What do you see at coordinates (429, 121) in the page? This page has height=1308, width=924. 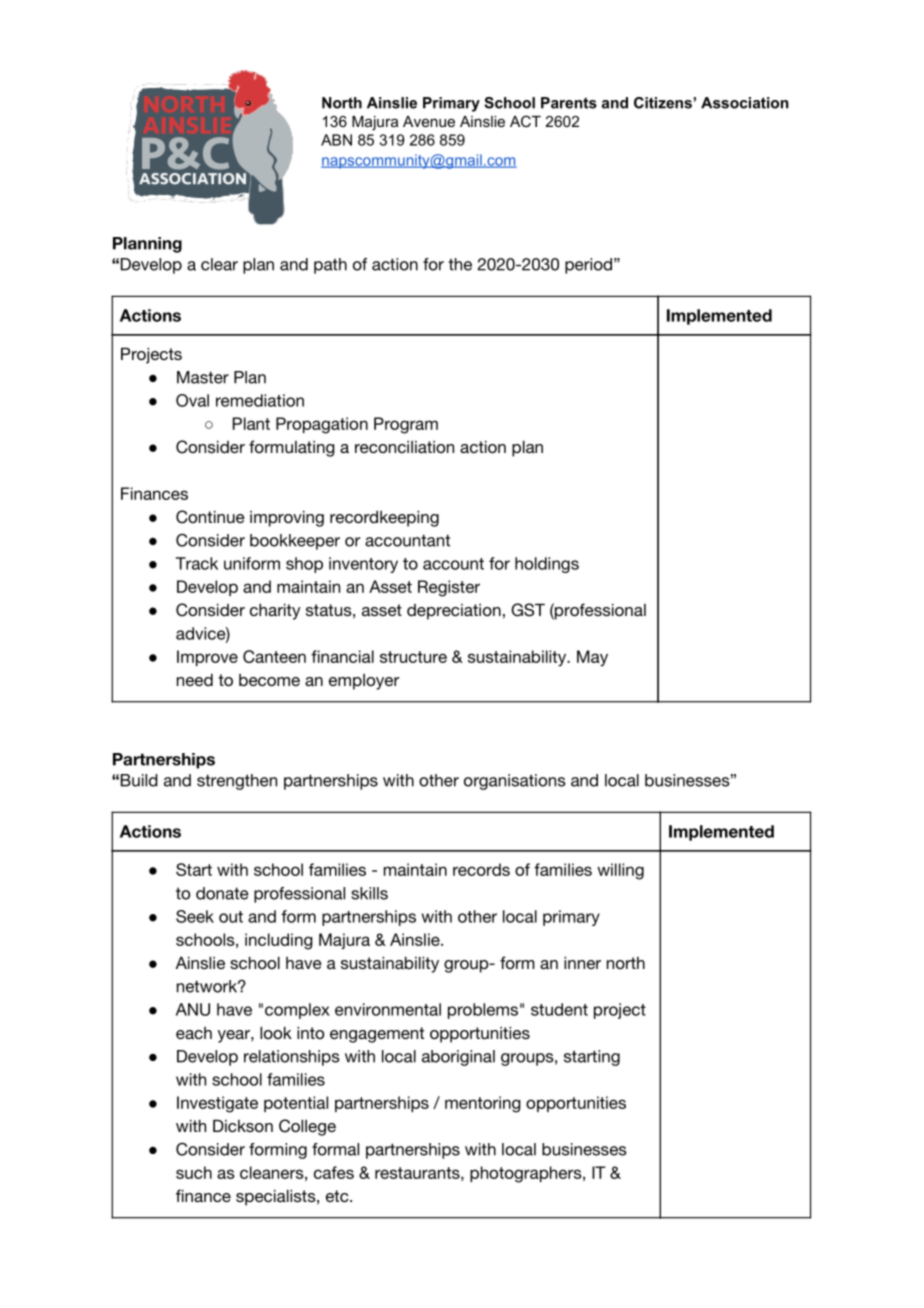 I see `Avenue` at bounding box center [429, 121].
